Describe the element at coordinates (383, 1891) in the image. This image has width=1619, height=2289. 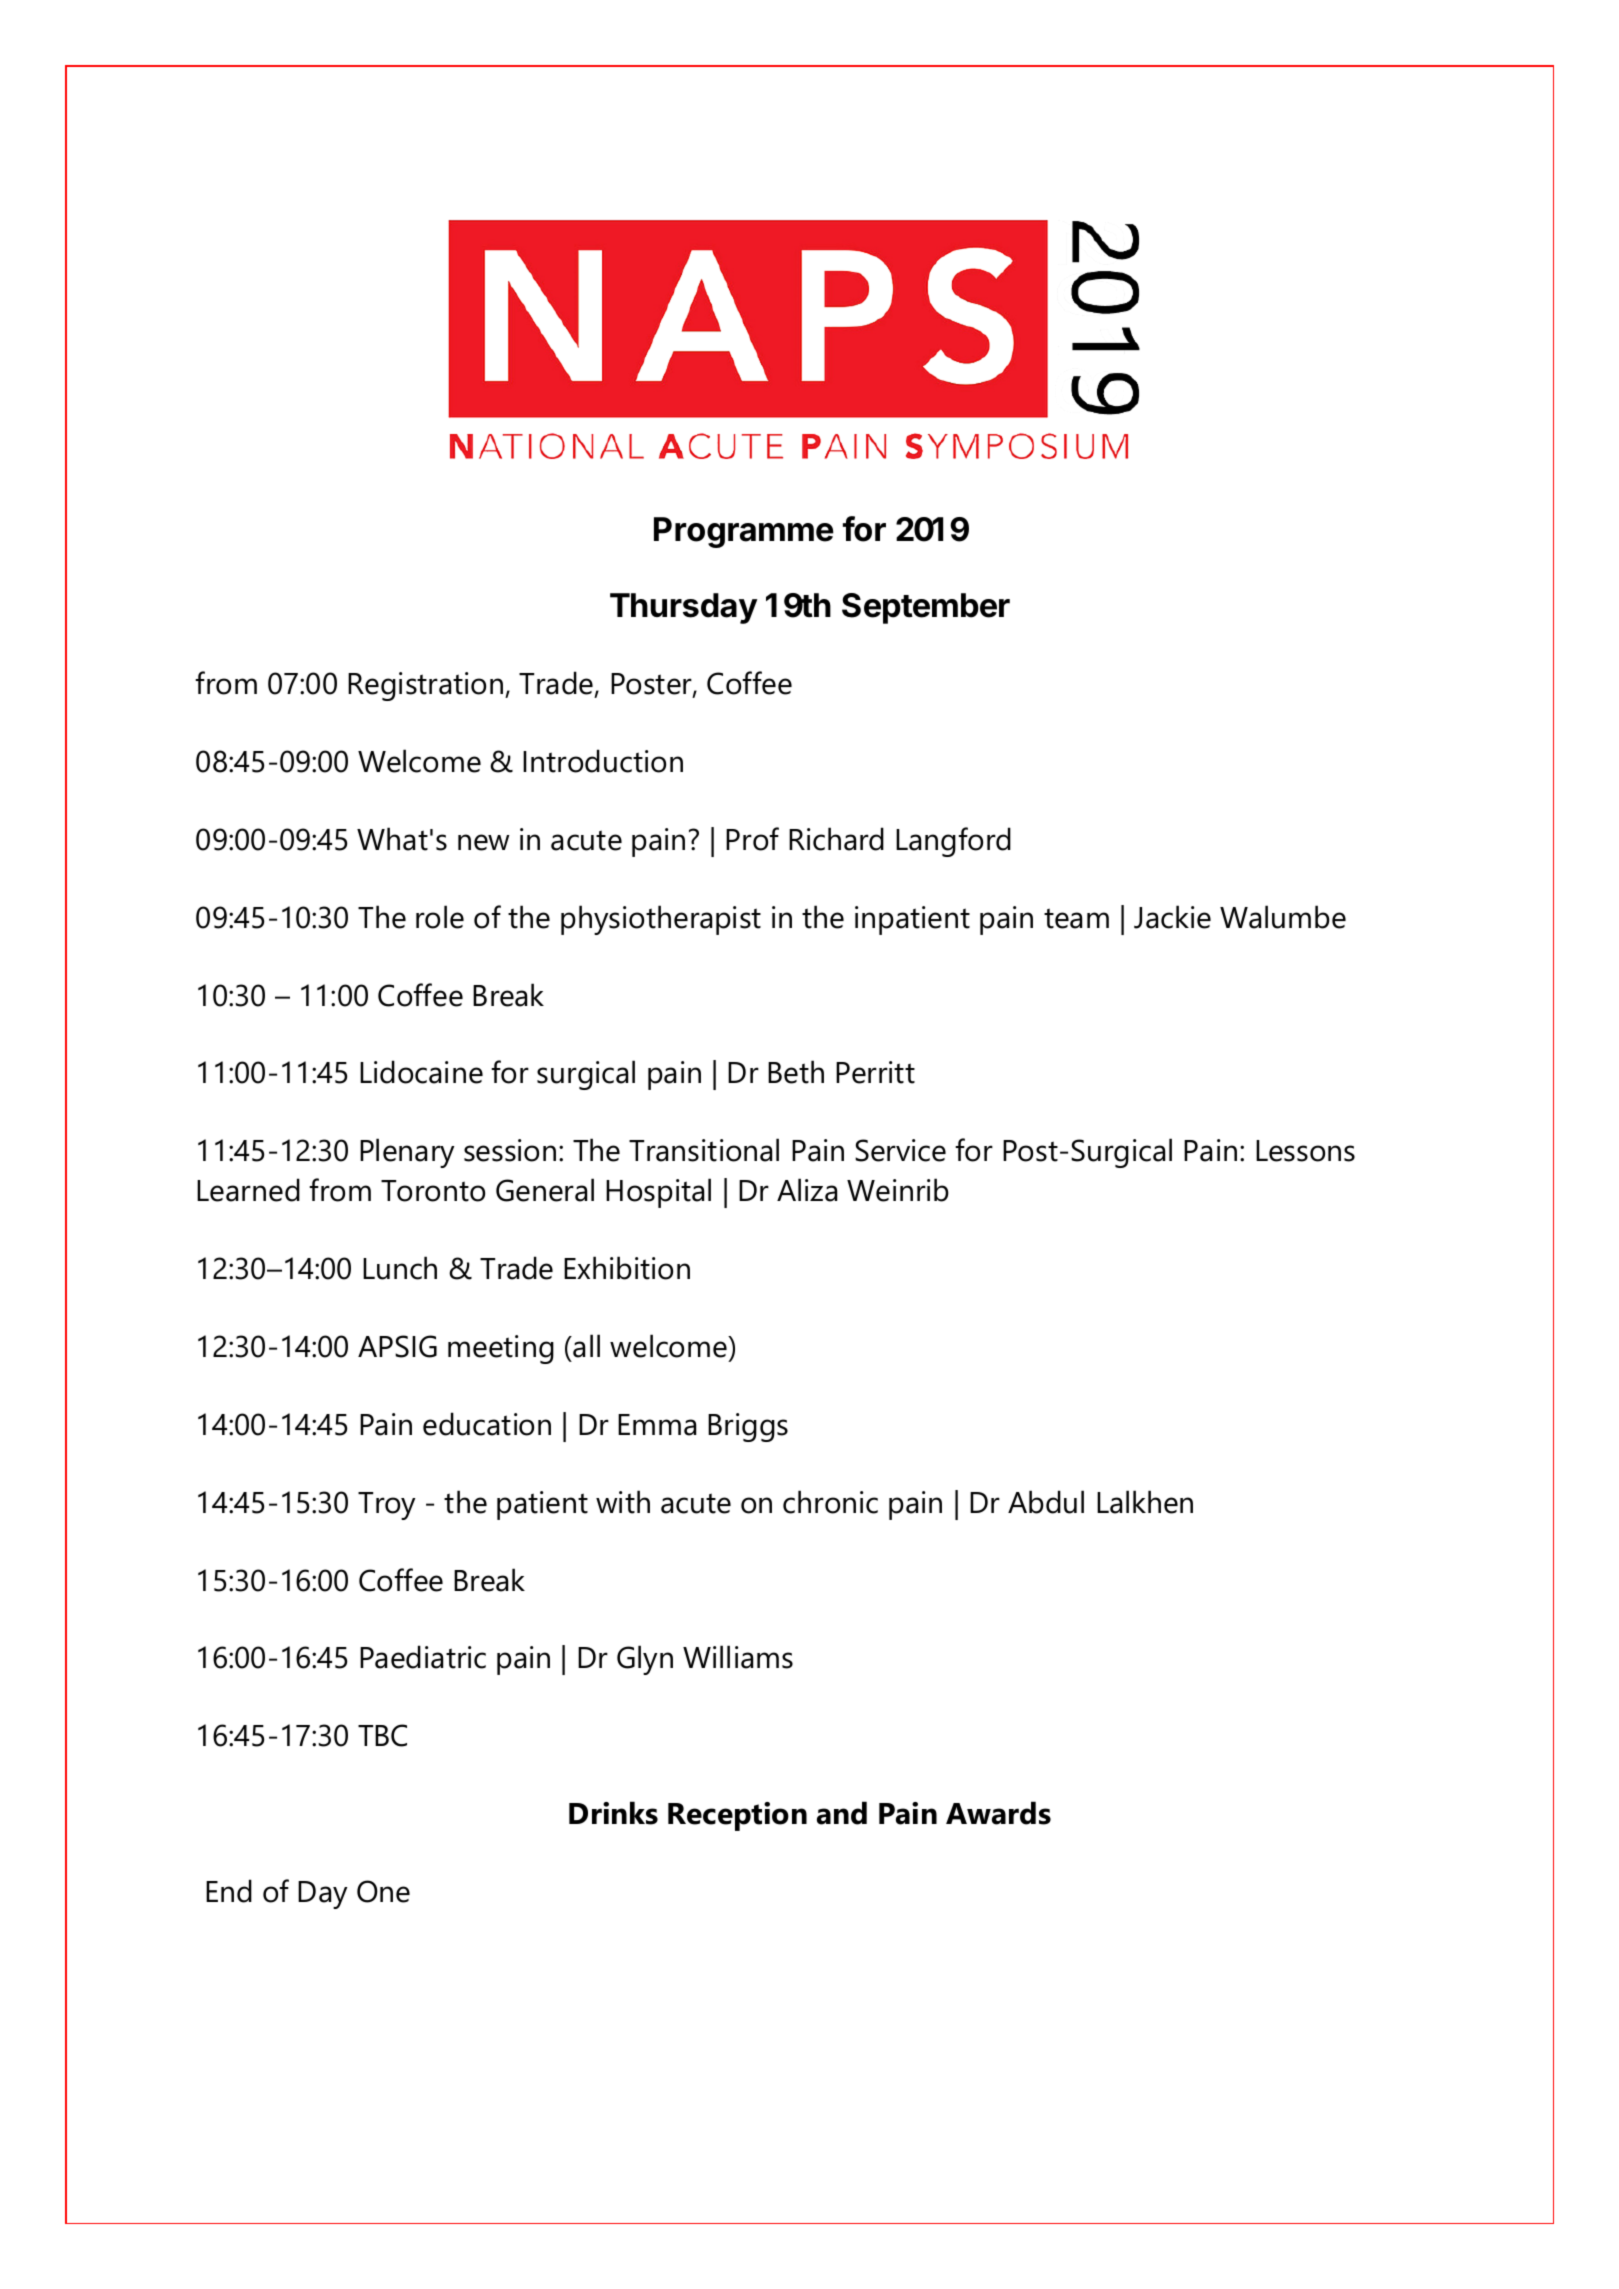
I see `One` at that location.
